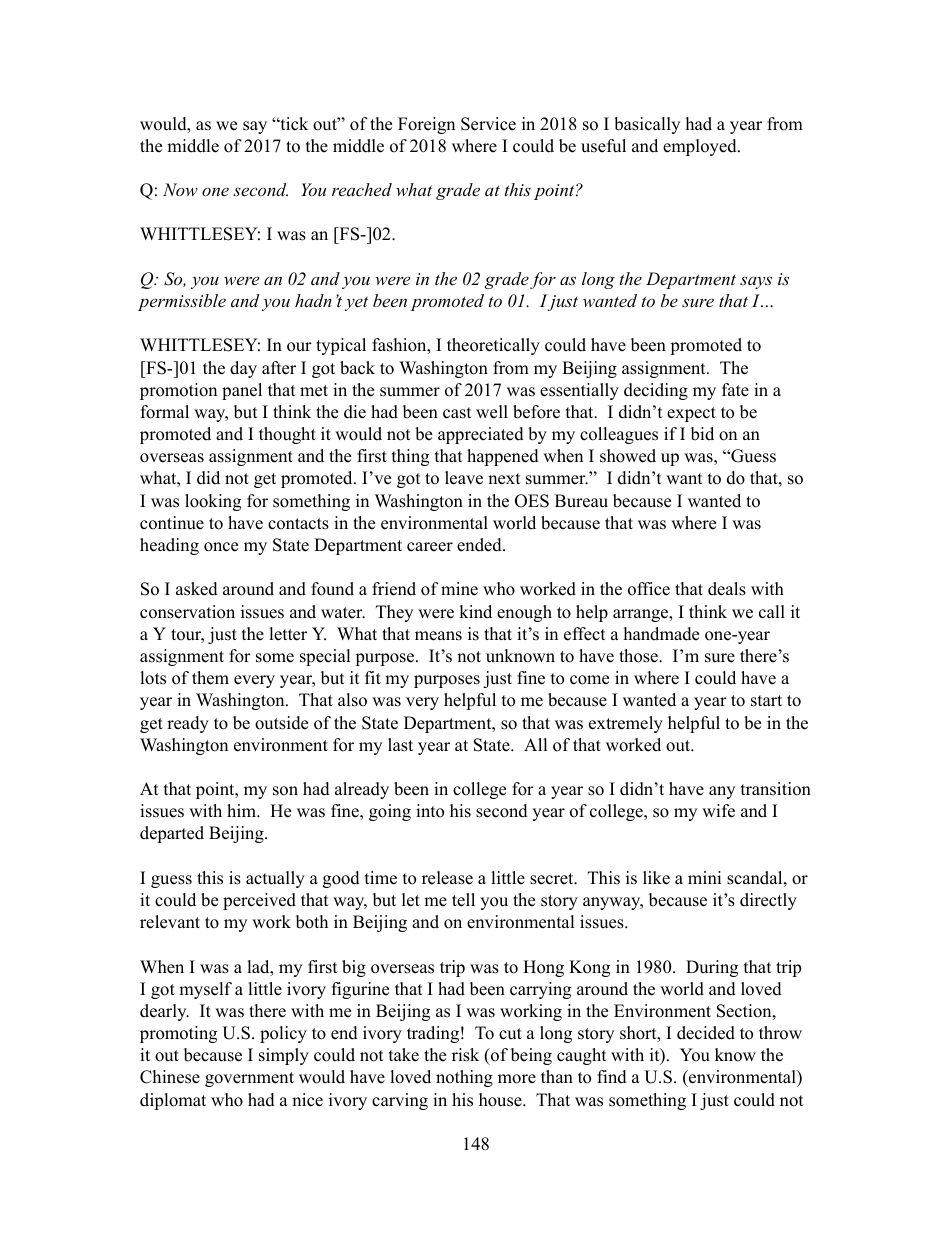 The image size is (952, 1233). I want to click on him, so click(242, 810).
